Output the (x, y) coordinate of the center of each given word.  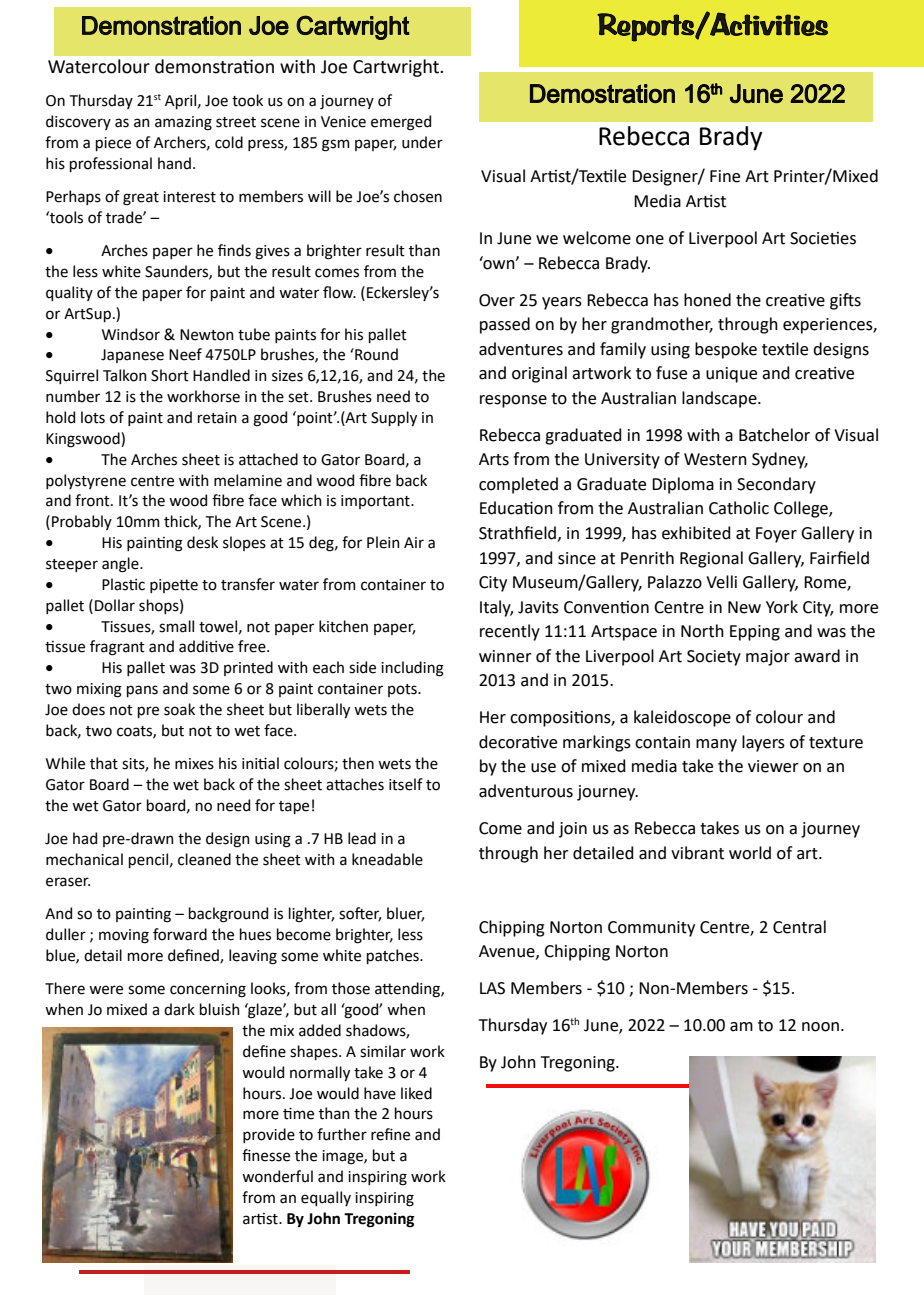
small (176, 626)
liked (416, 1093)
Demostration (602, 93)
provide (269, 1135)
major (768, 658)
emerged (401, 123)
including (412, 669)
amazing (183, 123)
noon (820, 1027)
